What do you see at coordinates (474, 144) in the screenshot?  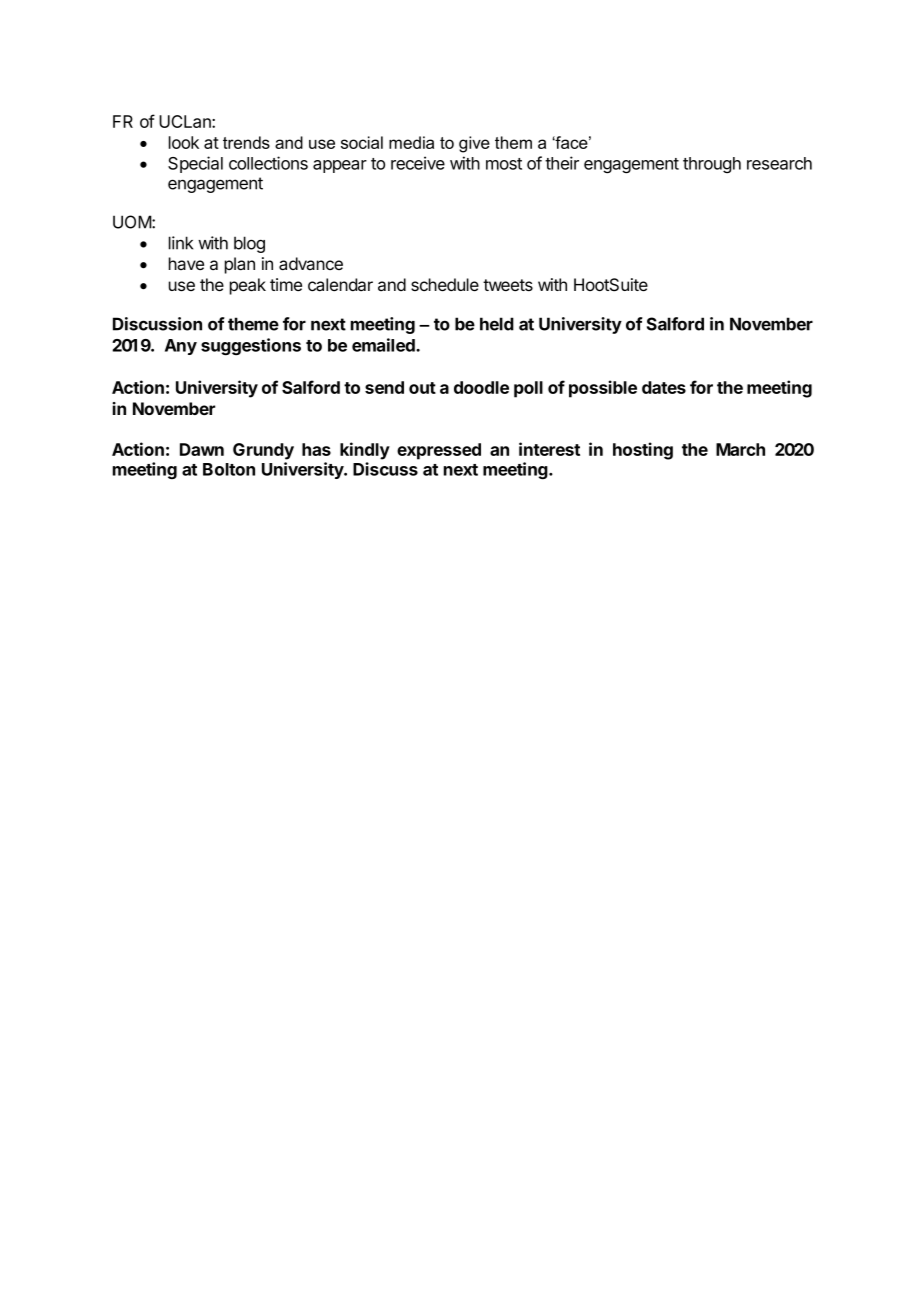 I see `give` at bounding box center [474, 144].
